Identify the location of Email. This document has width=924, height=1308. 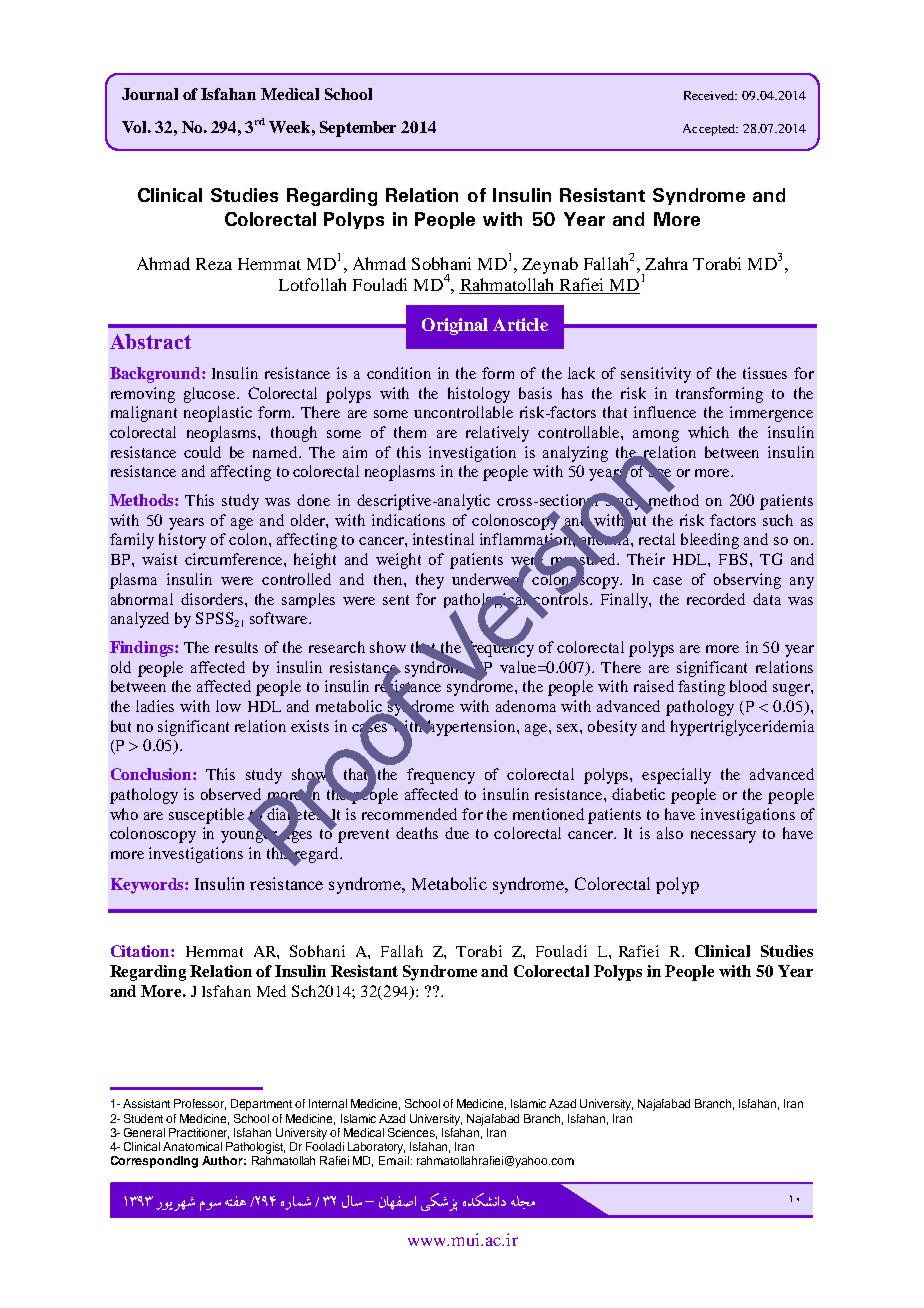
(395, 1160).
